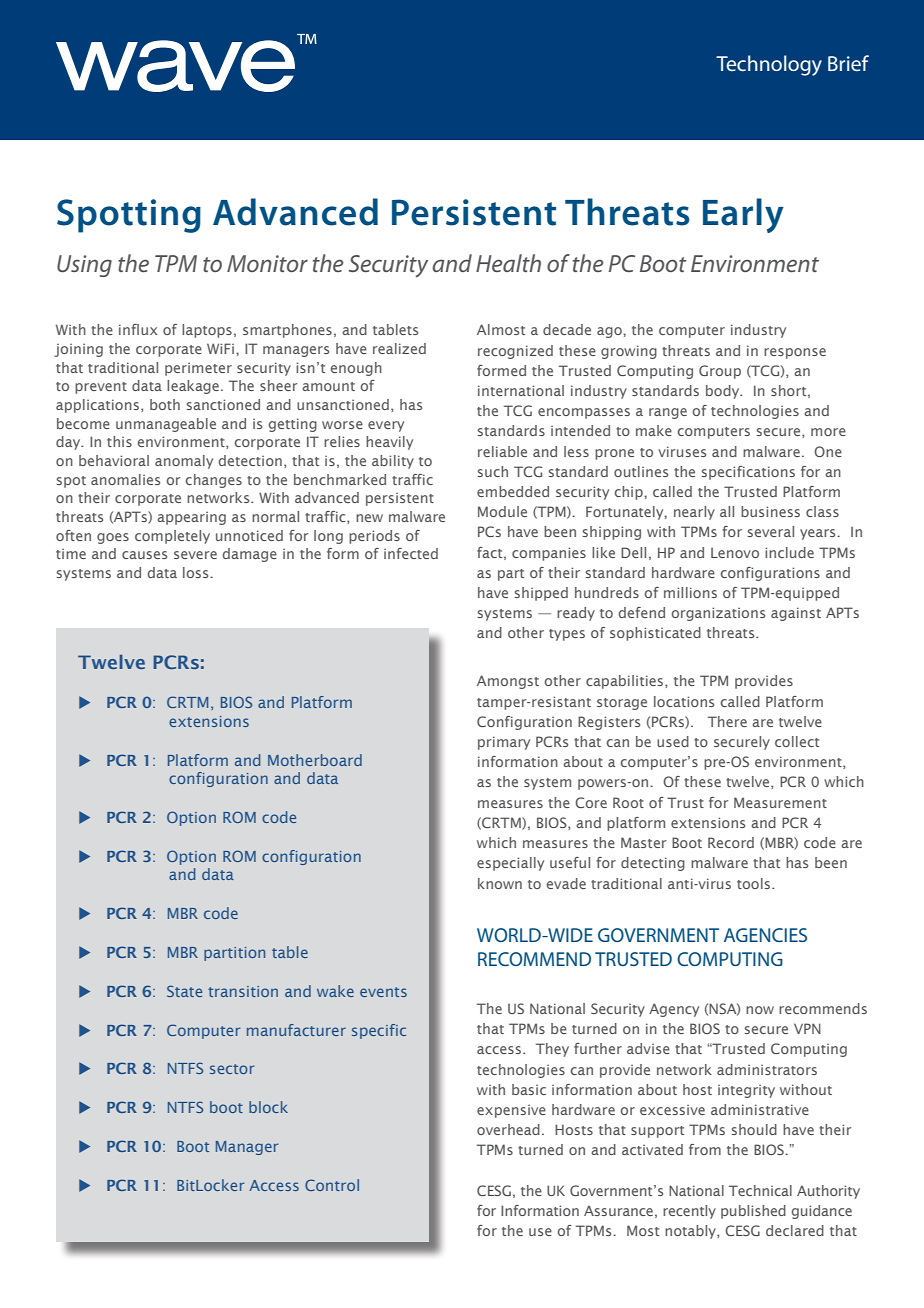 The image size is (924, 1308). I want to click on AGENCIES, so click(765, 935).
